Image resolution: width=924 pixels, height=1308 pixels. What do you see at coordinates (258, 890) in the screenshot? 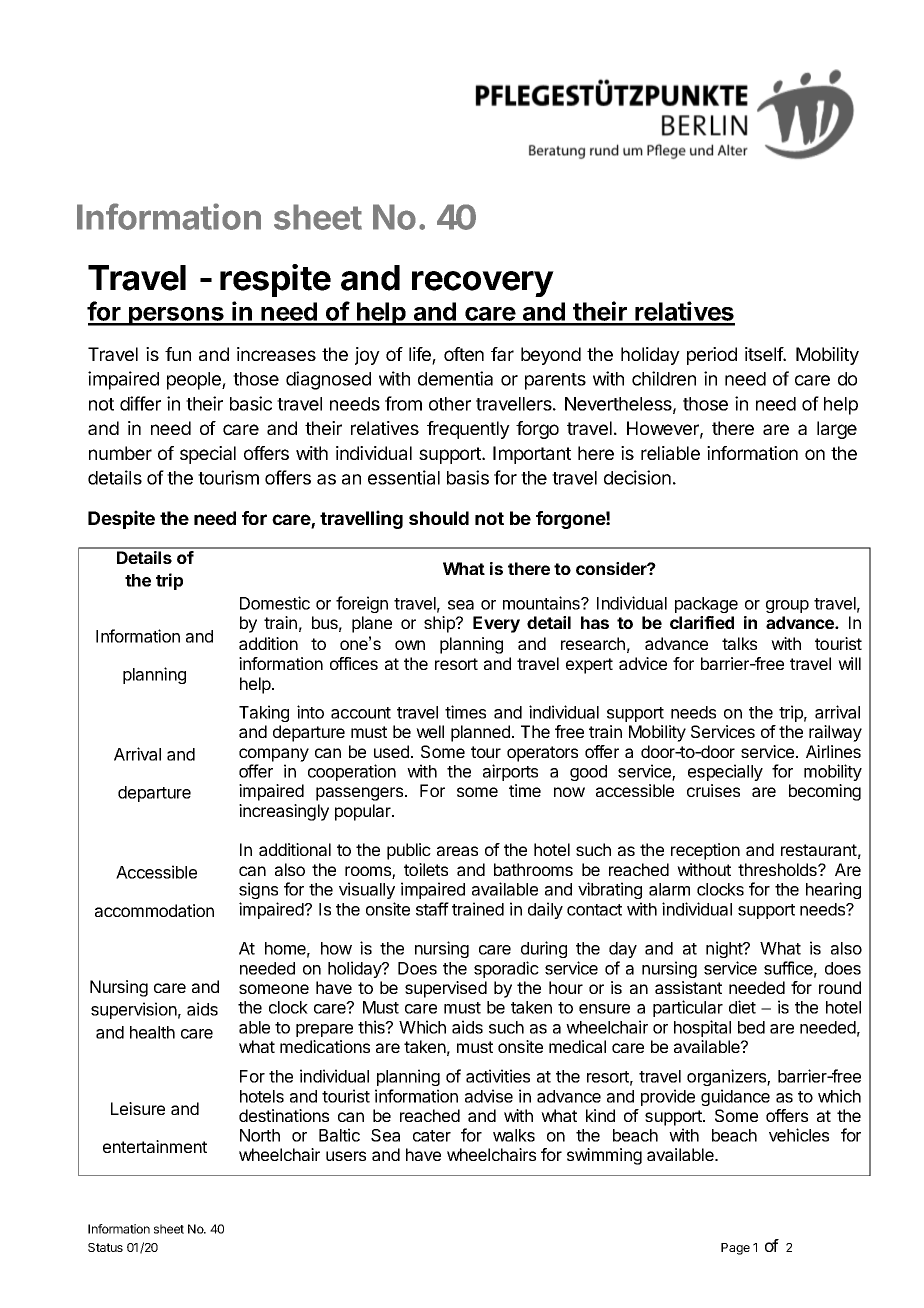
I see `signs` at bounding box center [258, 890].
